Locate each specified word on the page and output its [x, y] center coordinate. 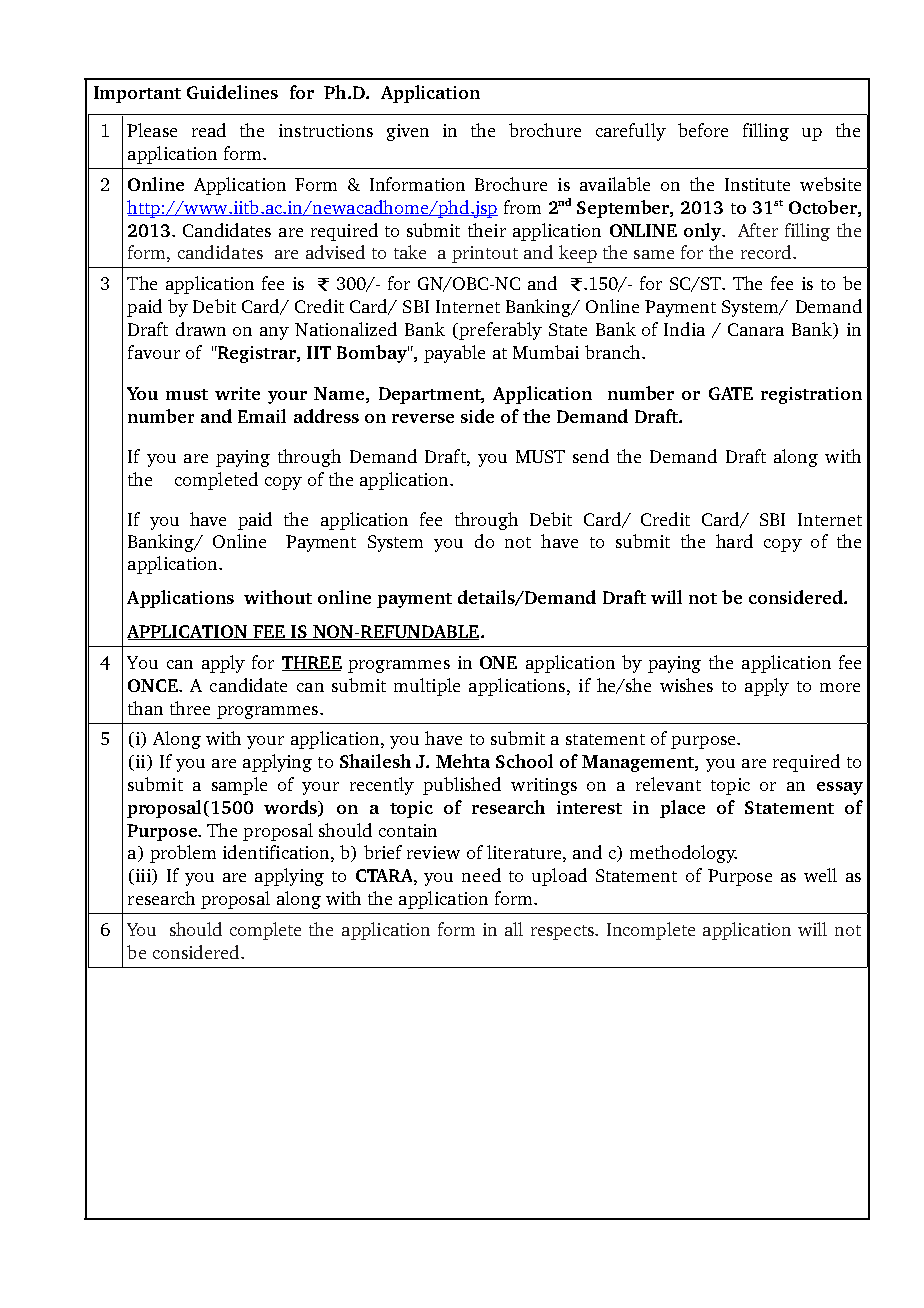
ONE [498, 662]
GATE [731, 393]
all [514, 929]
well [820, 875]
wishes [686, 685]
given [408, 132]
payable [454, 354]
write [237, 393]
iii [143, 877]
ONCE [154, 685]
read [209, 130]
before [703, 130]
